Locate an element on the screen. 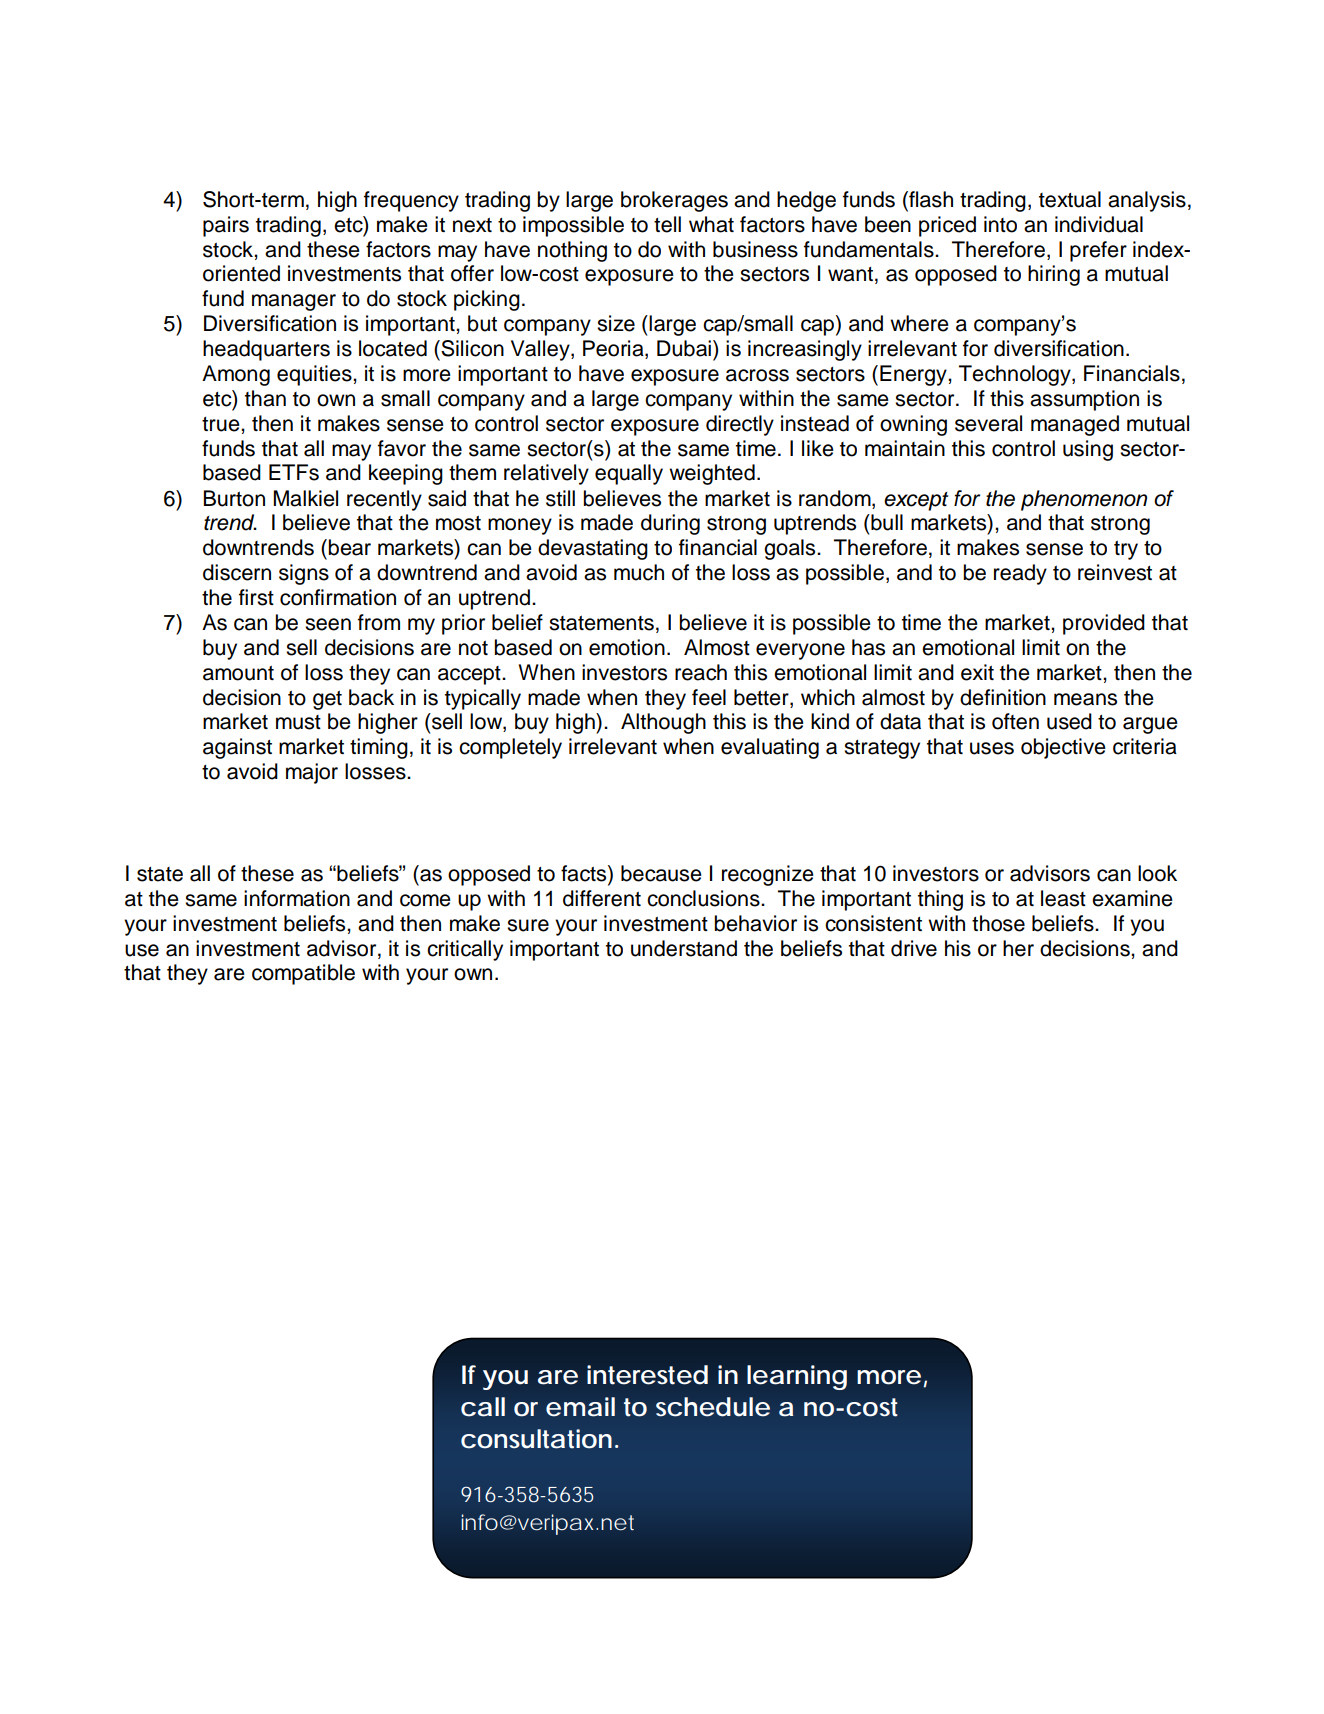  because is located at coordinates (661, 873).
